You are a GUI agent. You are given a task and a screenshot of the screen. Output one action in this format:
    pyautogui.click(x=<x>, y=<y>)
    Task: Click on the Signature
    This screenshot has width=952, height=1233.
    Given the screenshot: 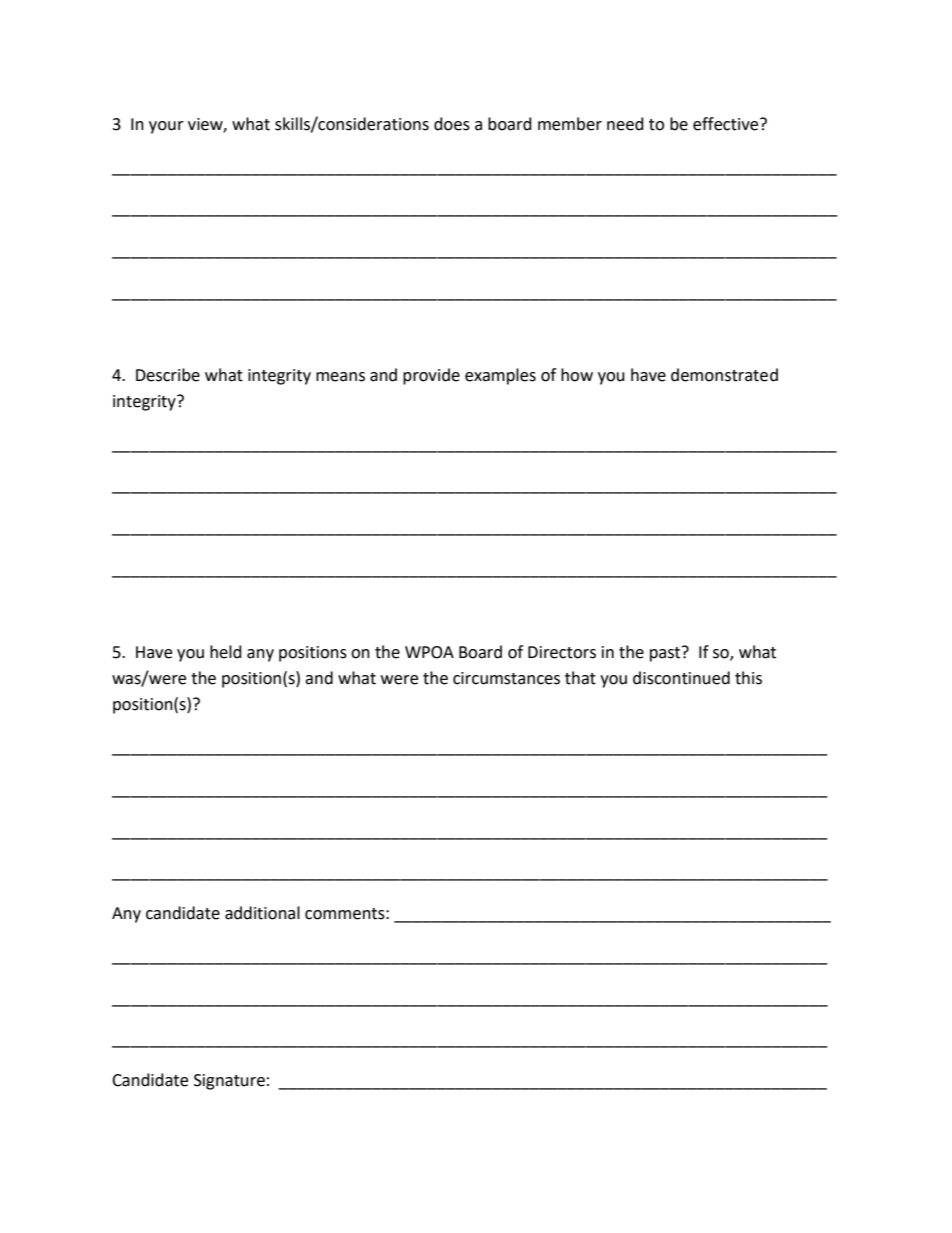 What is the action you would take?
    pyautogui.click(x=229, y=1082)
